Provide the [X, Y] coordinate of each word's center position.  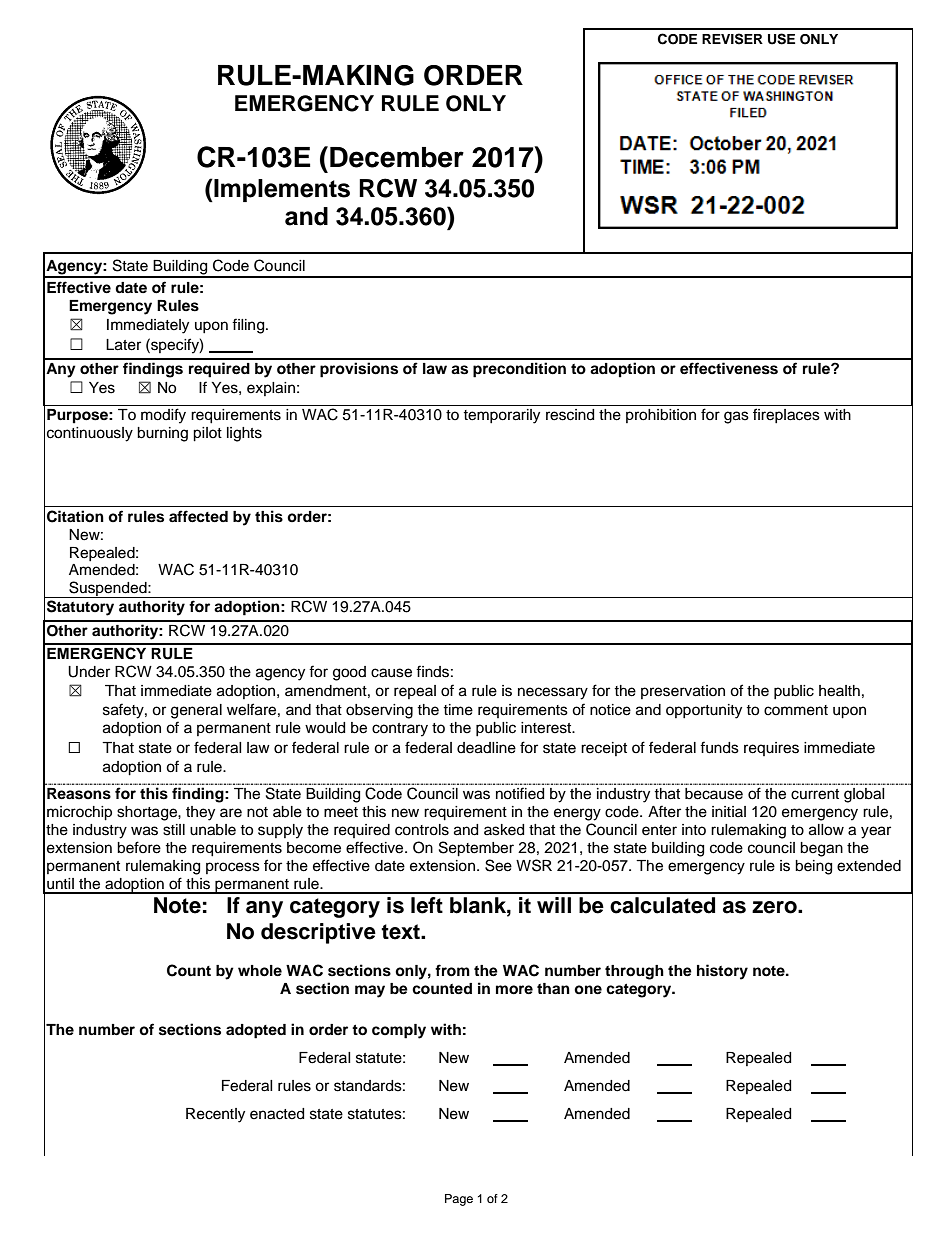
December [397, 157]
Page [459, 1200]
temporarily [501, 416]
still [174, 830]
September [476, 849]
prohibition [661, 416]
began [821, 849]
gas [736, 417]
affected [198, 516]
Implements [281, 190]
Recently [215, 1115]
